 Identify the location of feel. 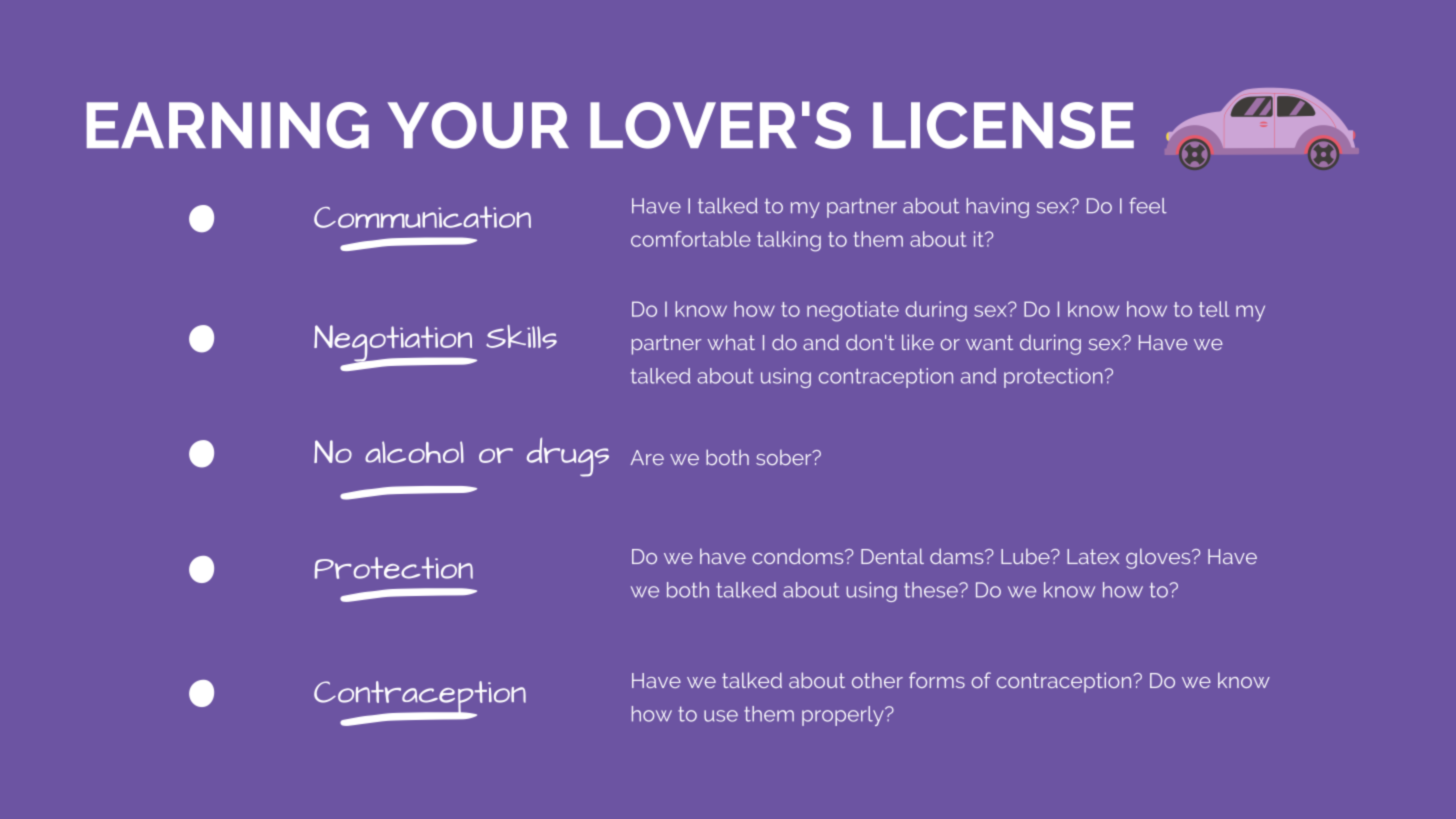
(1148, 205).
